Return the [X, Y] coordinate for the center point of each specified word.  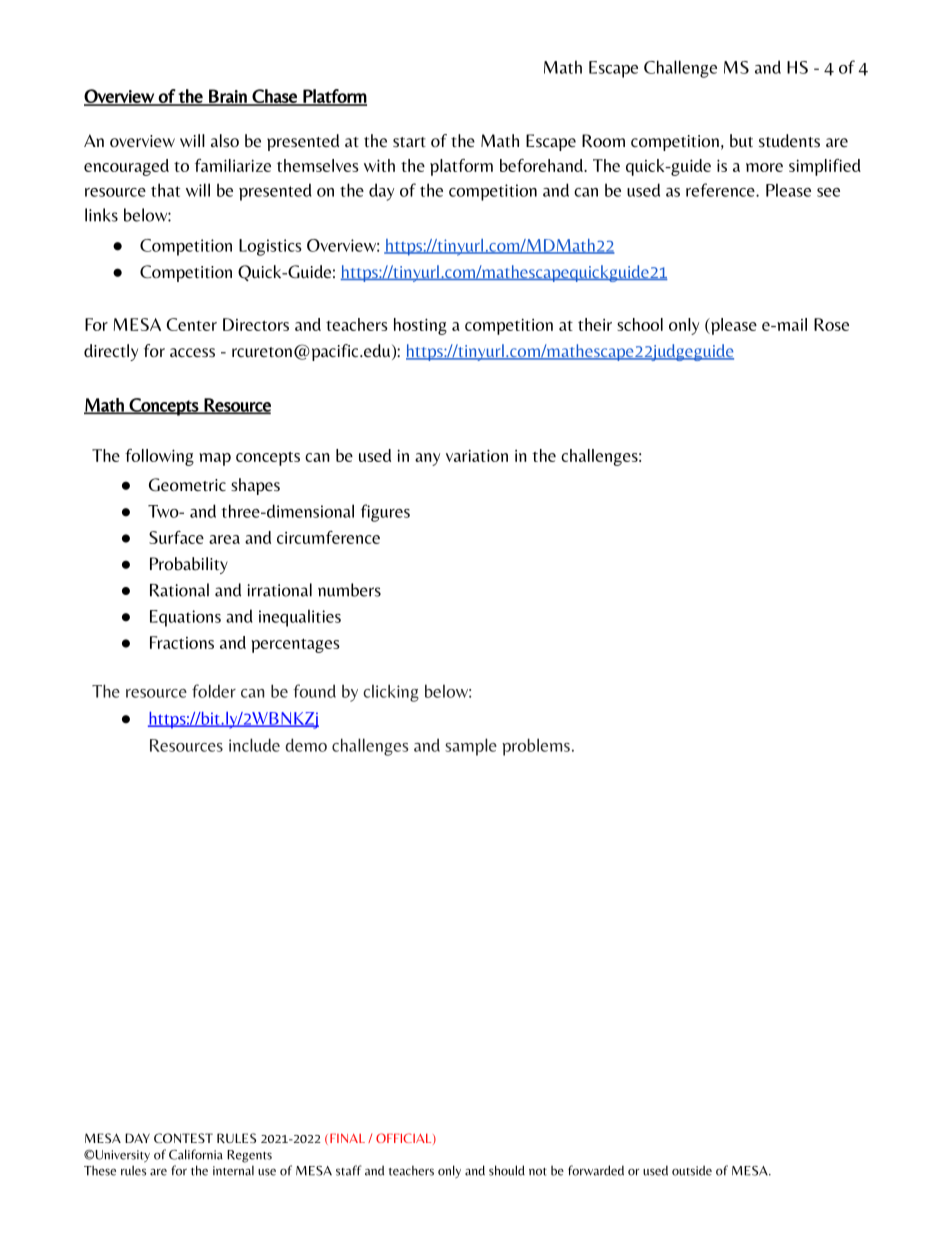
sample [471, 747]
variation [477, 455]
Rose [831, 324]
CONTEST [183, 1138]
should [507, 1170]
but [741, 141]
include [254, 745]
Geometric [187, 485]
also [225, 140]
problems [536, 747]
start [409, 142]
